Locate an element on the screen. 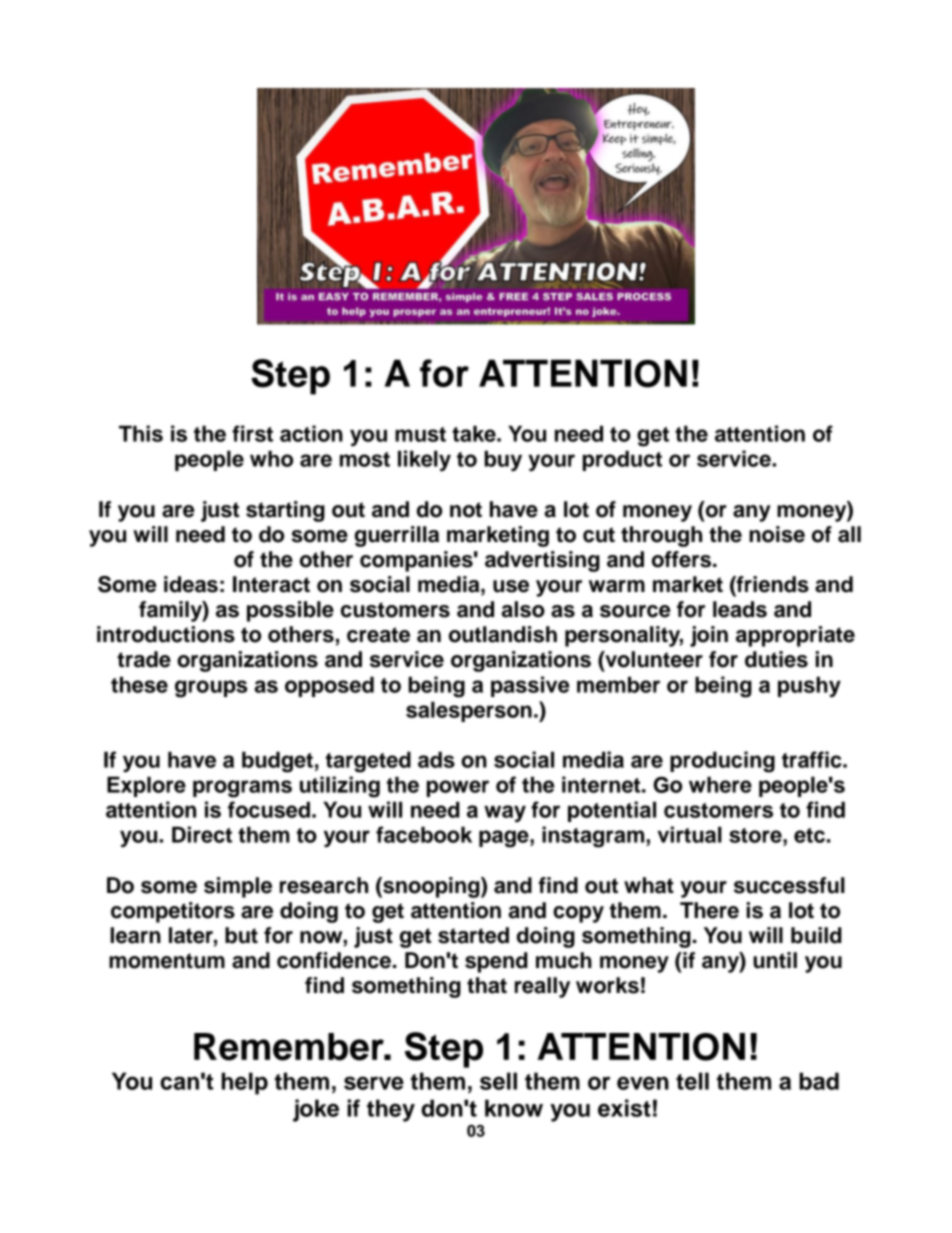 This screenshot has height=1233, width=952. duties is located at coordinates (776, 659).
